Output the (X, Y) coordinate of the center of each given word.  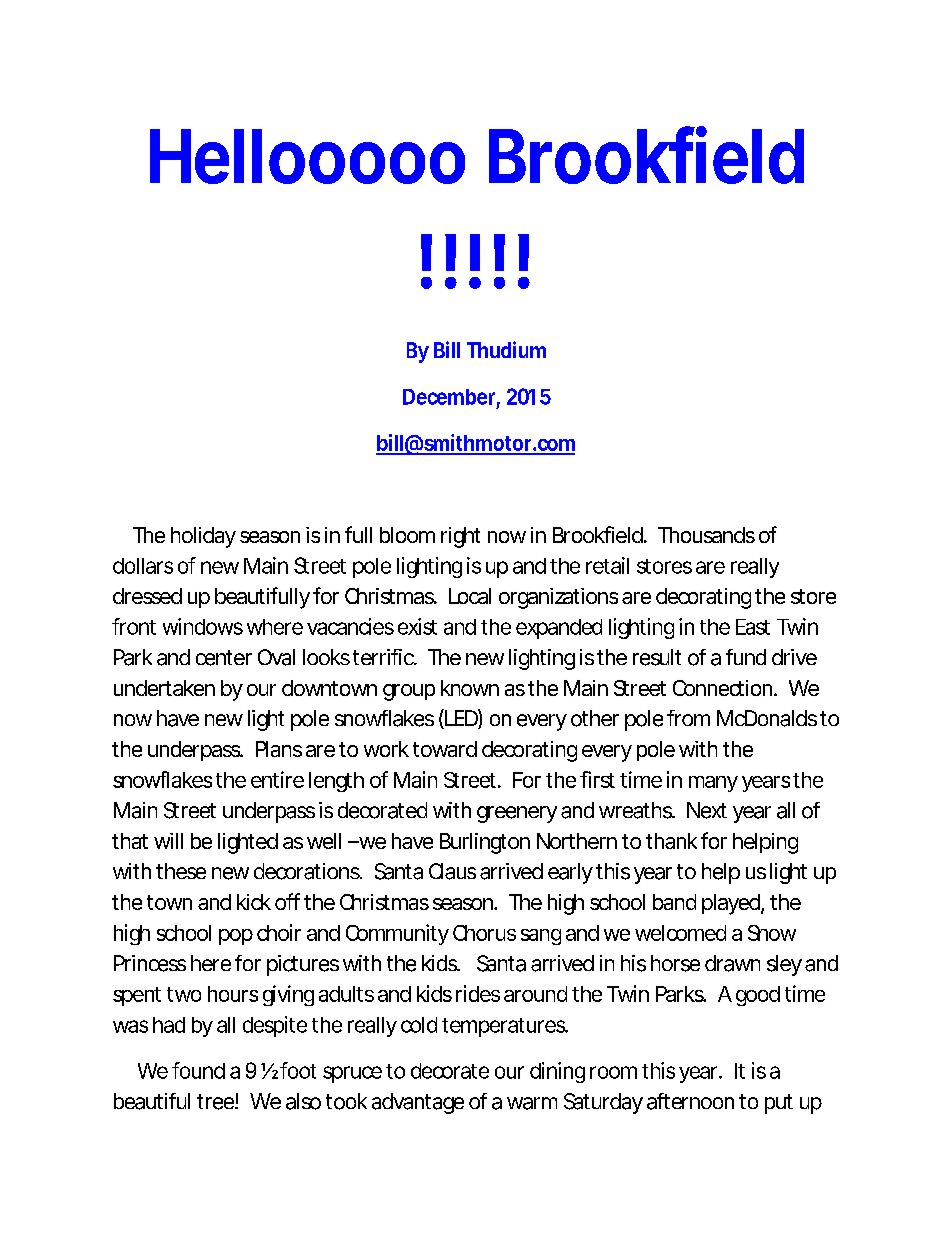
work (386, 749)
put (779, 1104)
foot (298, 1070)
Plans (279, 749)
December (449, 397)
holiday (203, 537)
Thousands (706, 535)
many (713, 784)
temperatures (504, 1027)
